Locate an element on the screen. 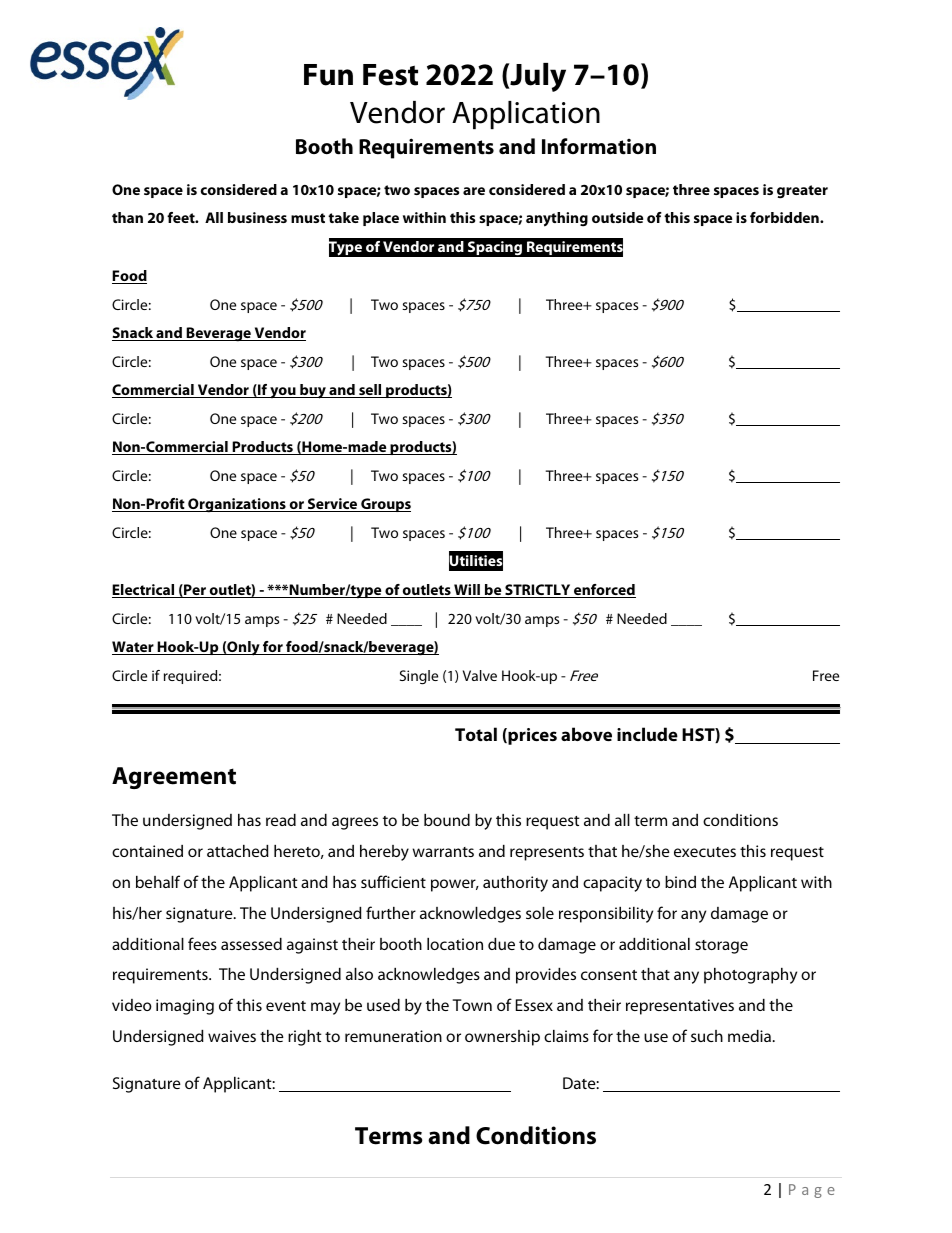  ownership is located at coordinates (502, 1038).
